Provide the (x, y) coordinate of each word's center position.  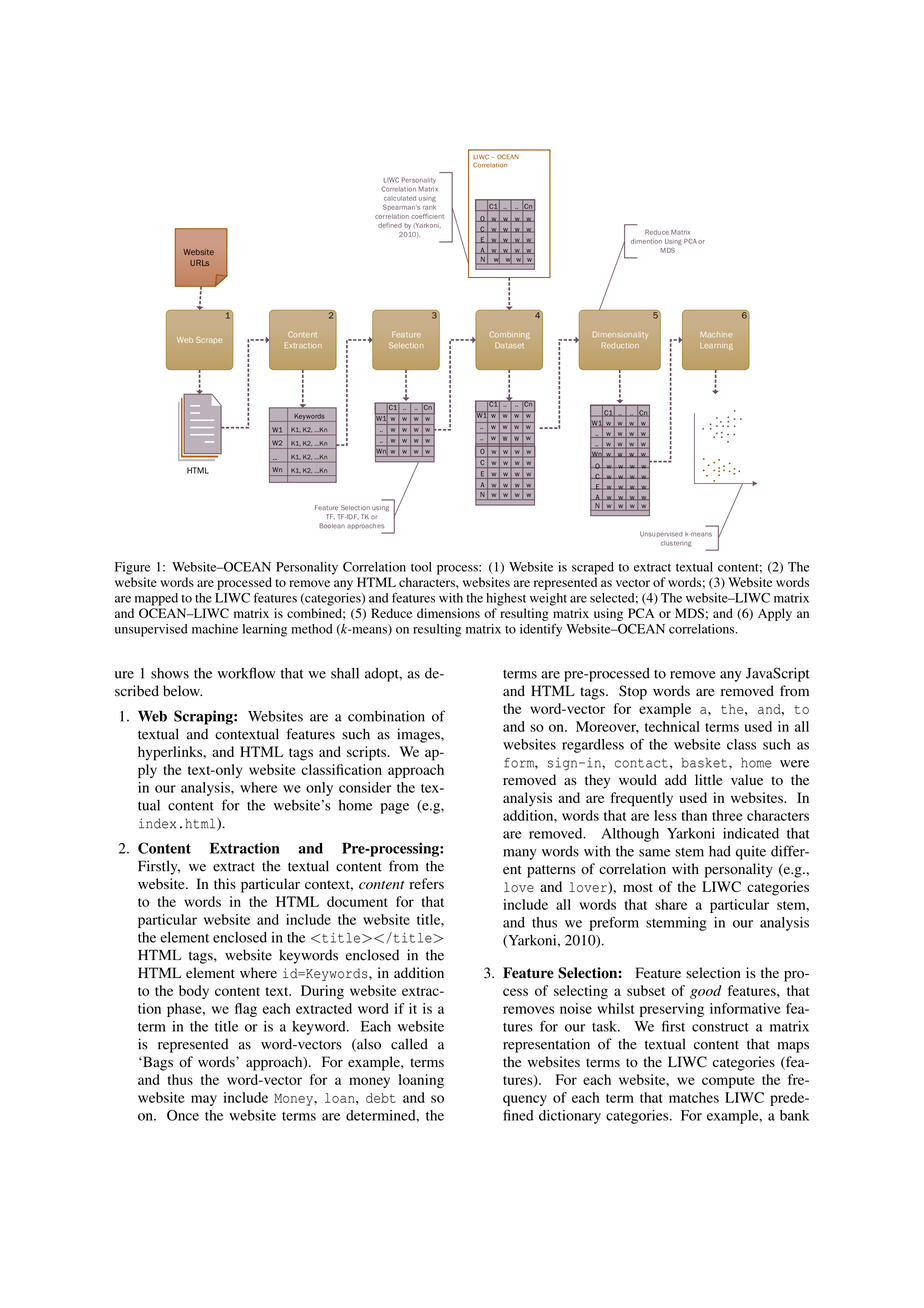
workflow (246, 673)
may (204, 1100)
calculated (400, 198)
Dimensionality (620, 335)
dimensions (448, 613)
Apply (775, 614)
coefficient (427, 216)
